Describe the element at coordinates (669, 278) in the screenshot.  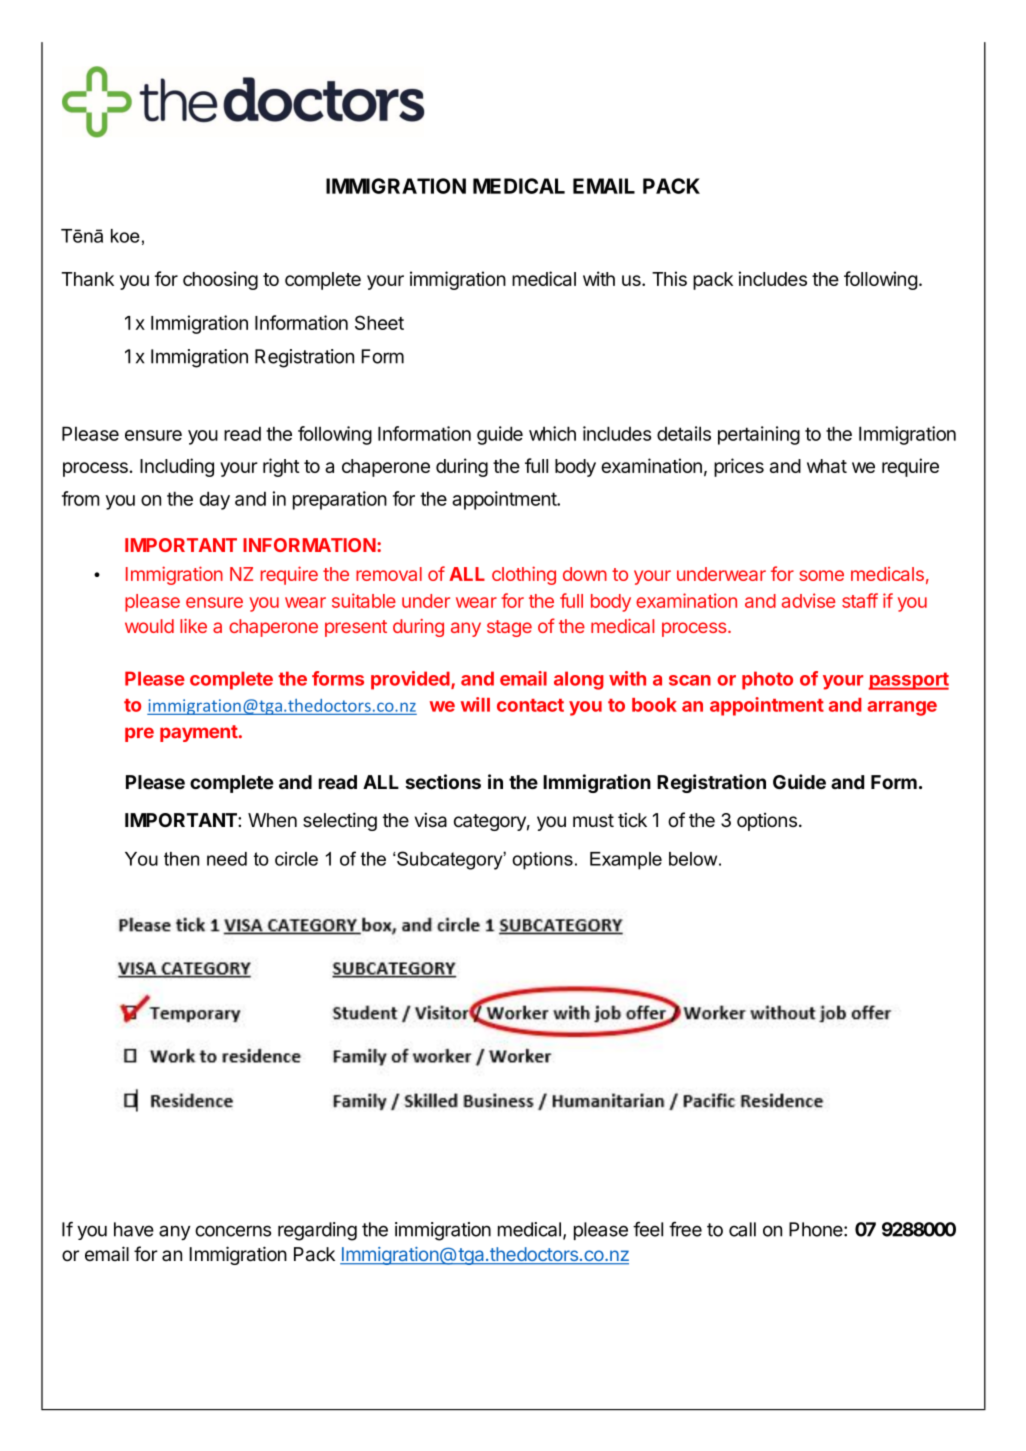
I see `This` at that location.
